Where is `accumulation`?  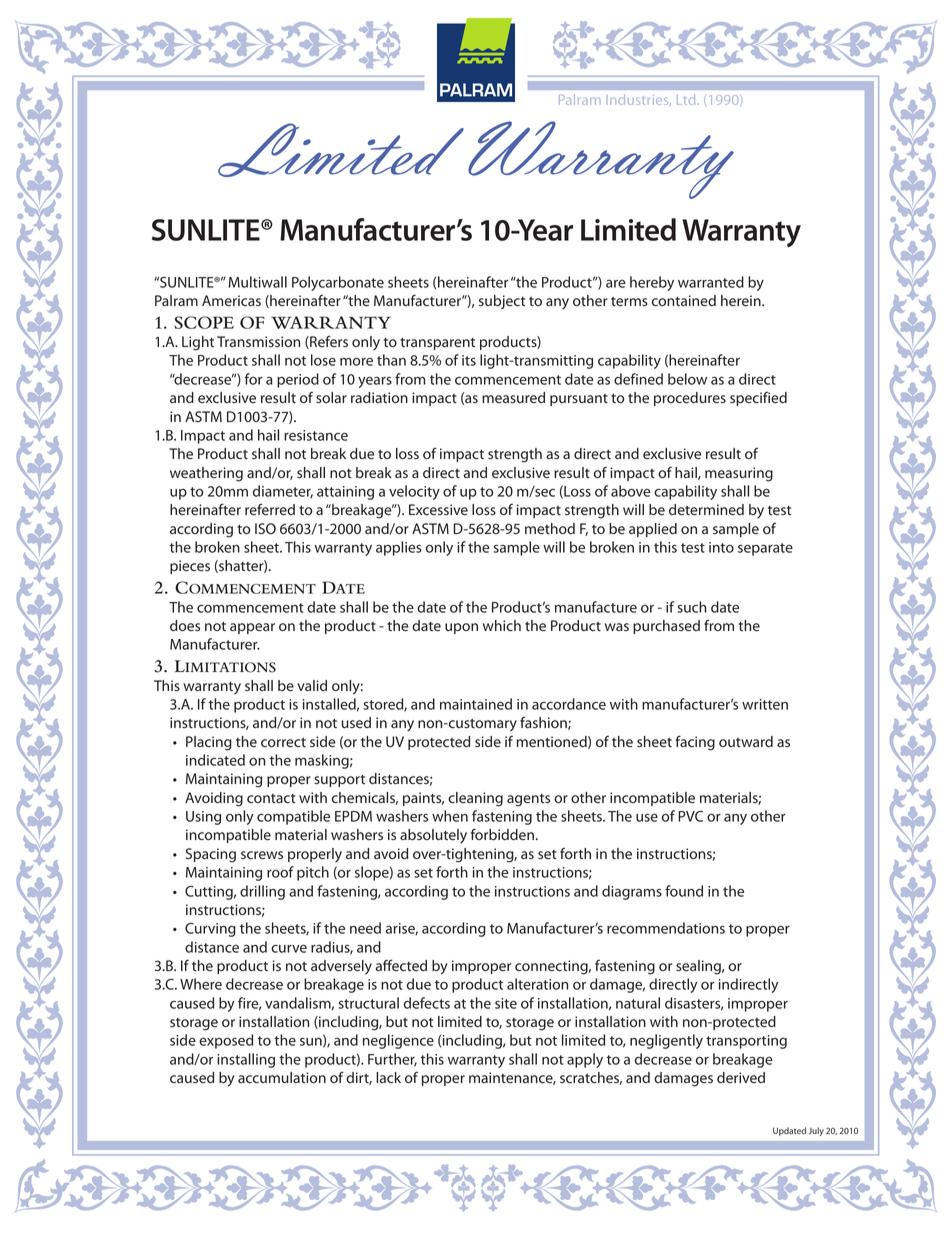 accumulation is located at coordinates (282, 1077).
